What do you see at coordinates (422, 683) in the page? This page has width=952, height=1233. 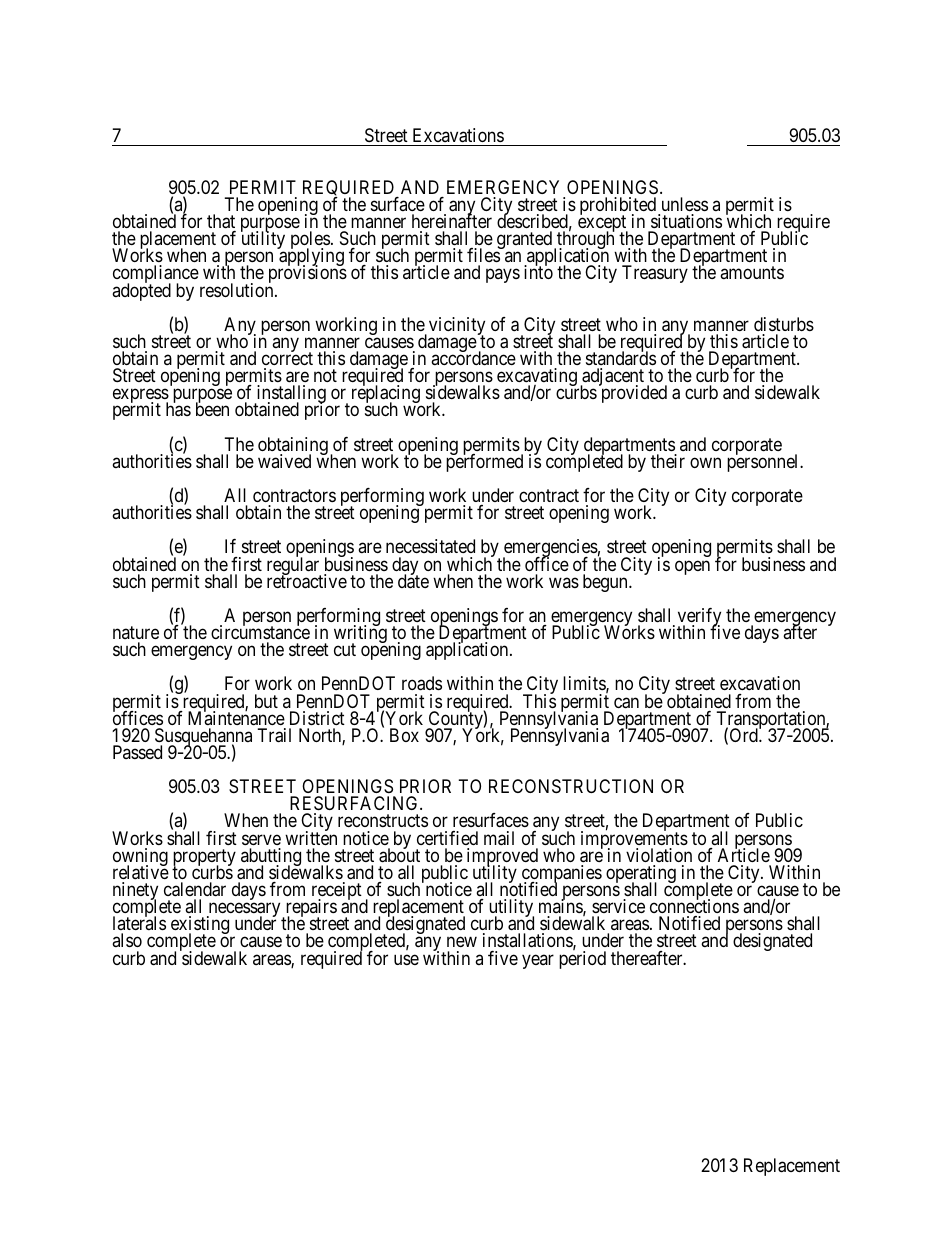 I see `roads` at bounding box center [422, 683].
